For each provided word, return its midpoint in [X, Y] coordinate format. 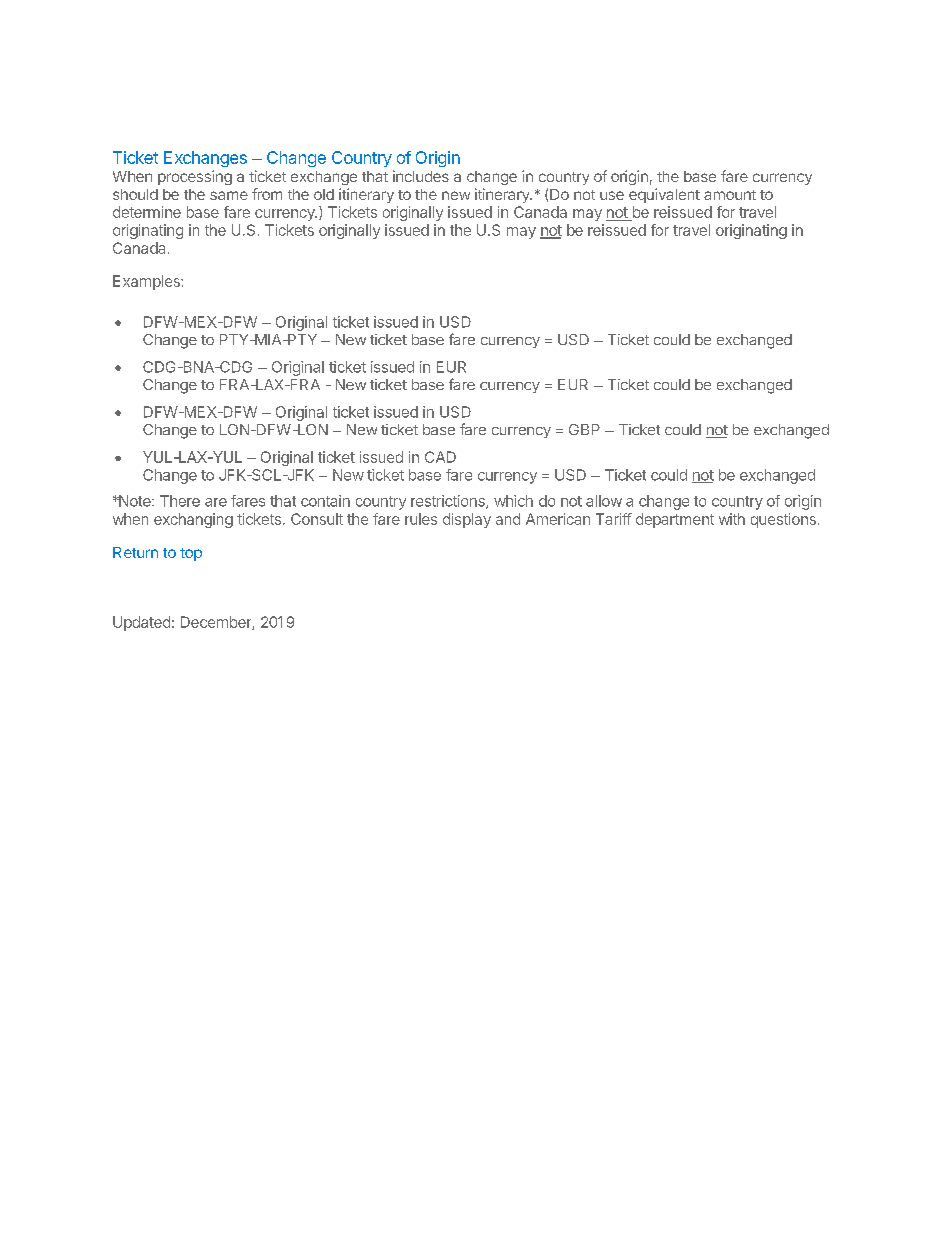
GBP [584, 429]
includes [421, 176]
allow [604, 501]
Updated [141, 623]
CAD [440, 457]
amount [730, 195]
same [229, 195]
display [467, 520]
